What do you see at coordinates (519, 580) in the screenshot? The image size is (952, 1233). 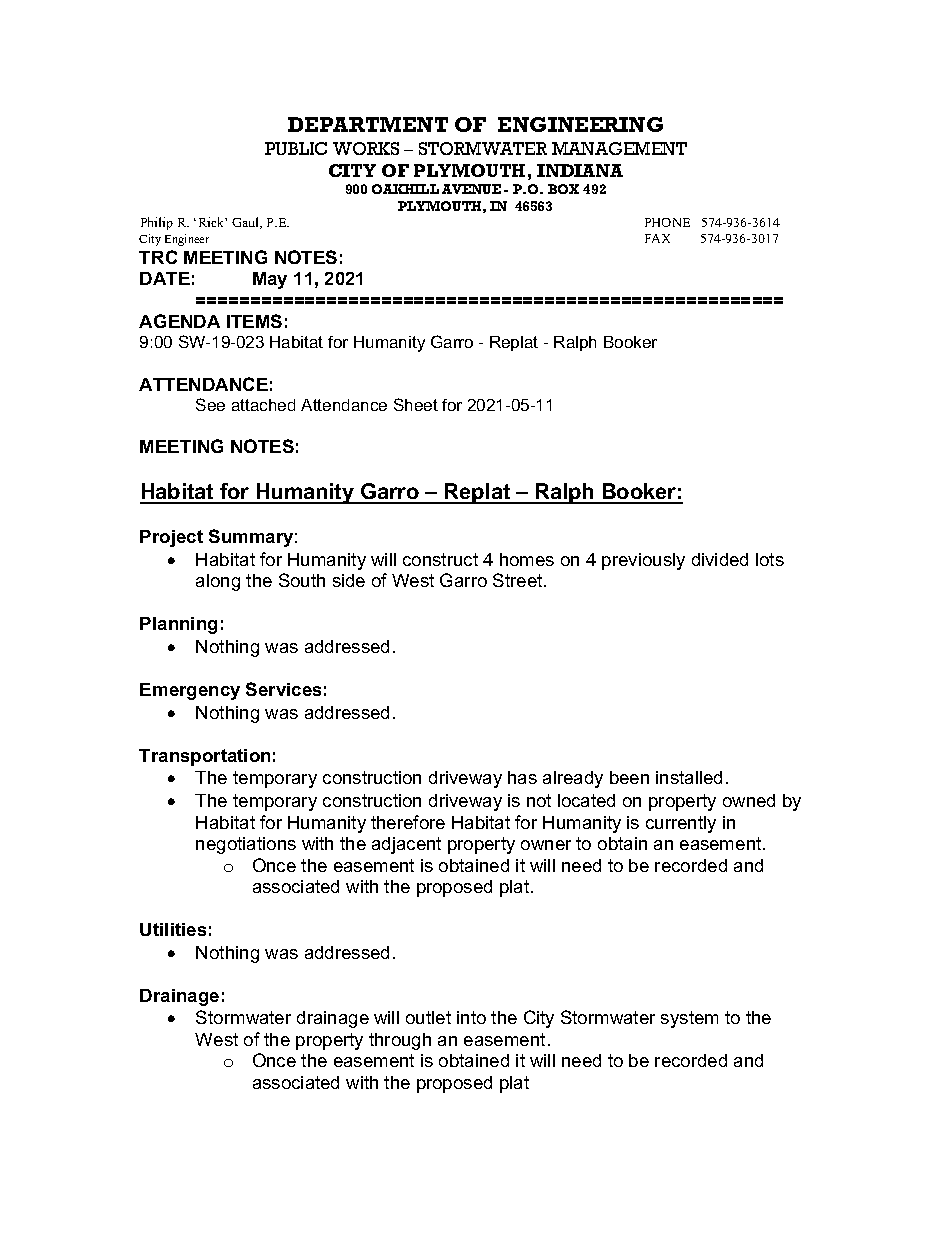 I see `Street` at bounding box center [519, 580].
